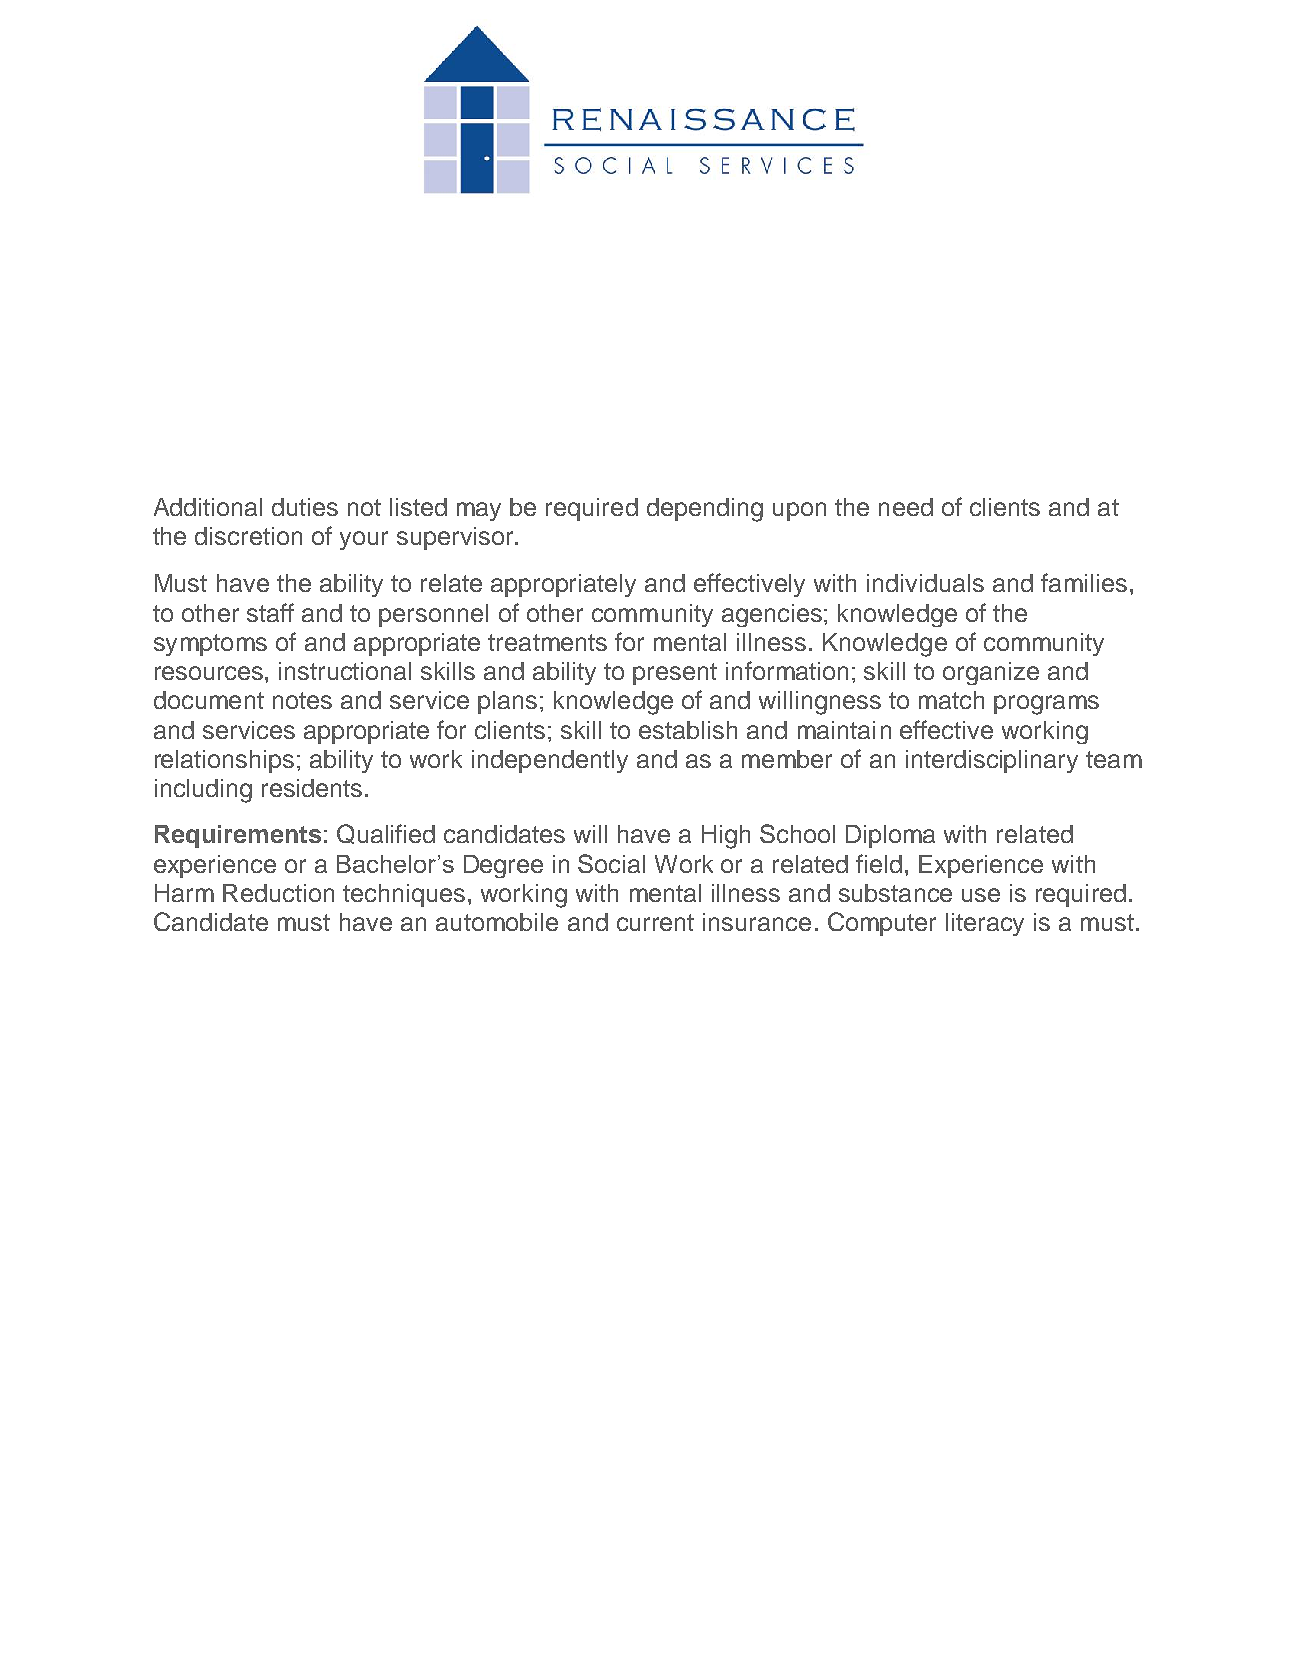  Describe the element at coordinates (312, 788) in the screenshot. I see `residents` at that location.
